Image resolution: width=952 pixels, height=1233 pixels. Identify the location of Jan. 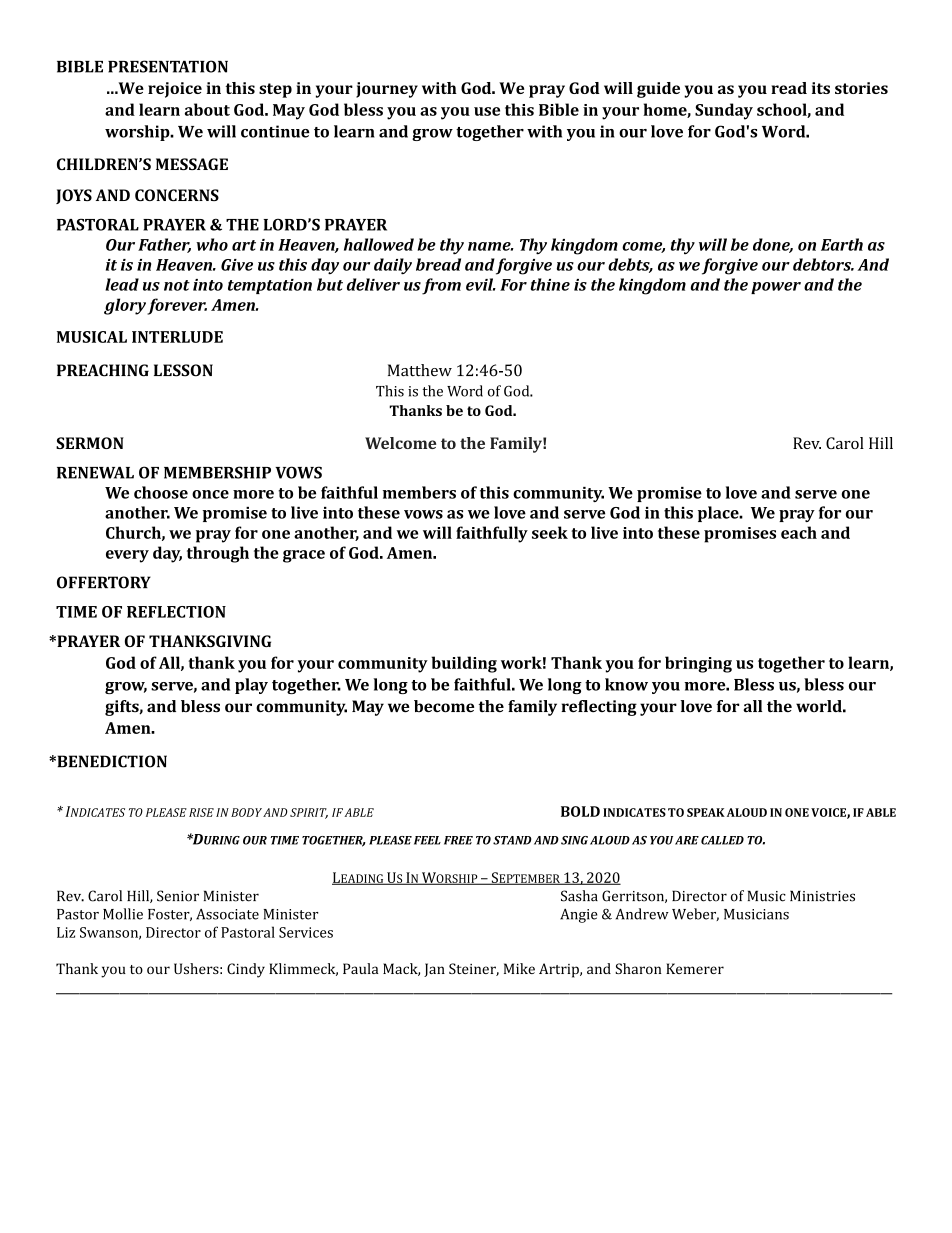
(434, 970).
